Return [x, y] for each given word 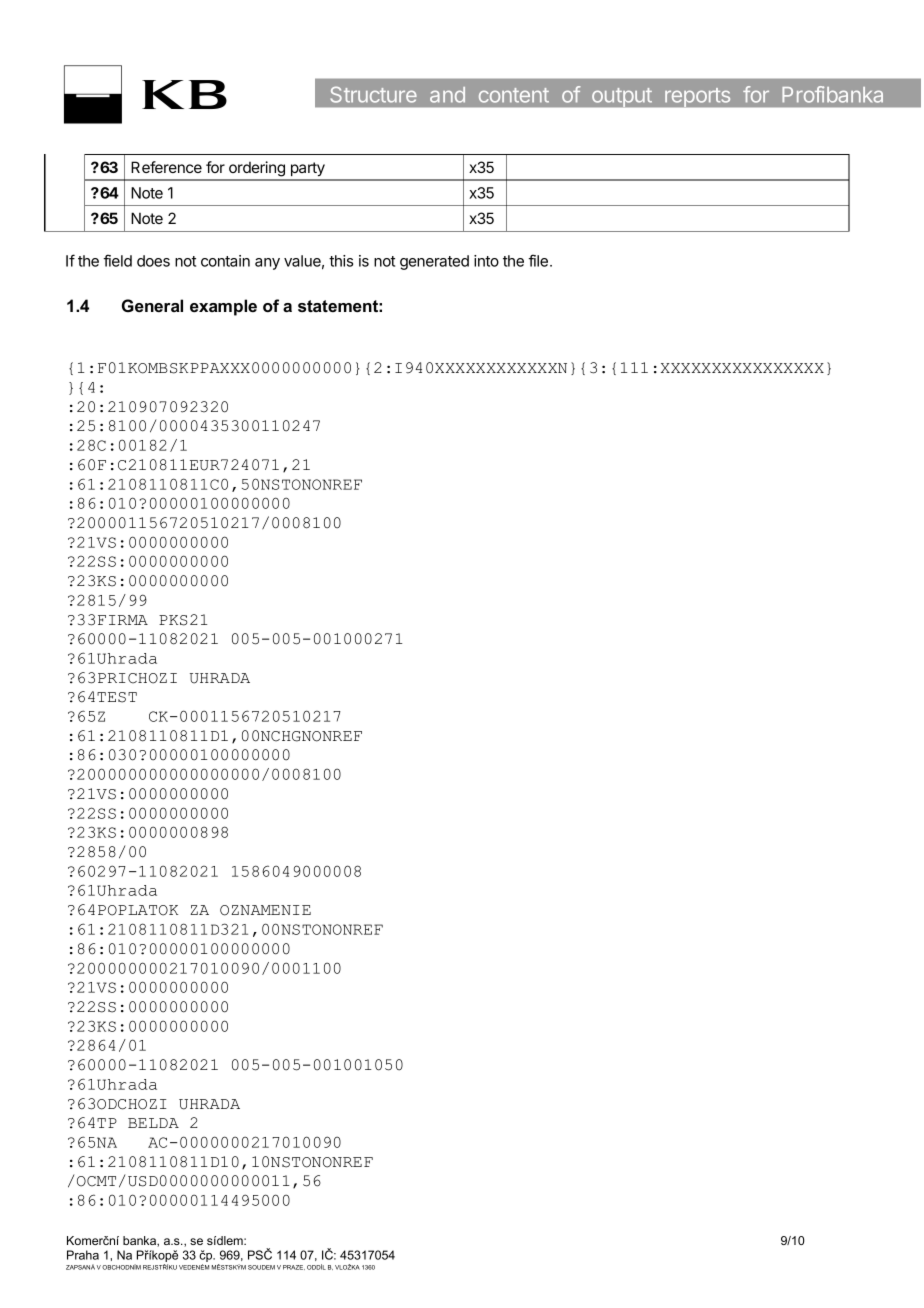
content [514, 95]
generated [434, 262]
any [267, 264]
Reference [166, 167]
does [153, 261]
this [341, 261]
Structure [373, 94]
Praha [83, 1255]
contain [225, 261]
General [152, 305]
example [223, 307]
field [117, 260]
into [486, 261]
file [538, 260]
